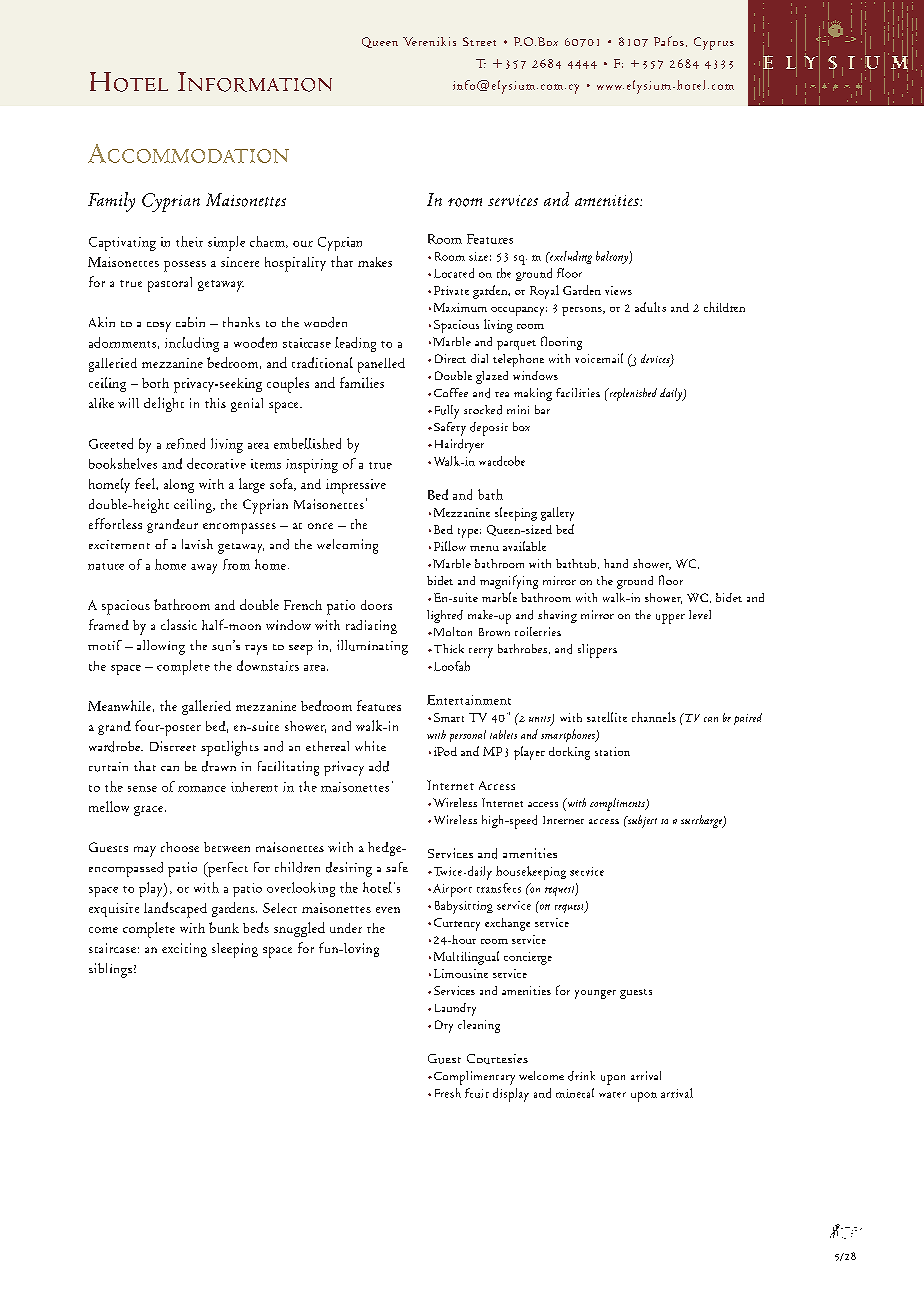 This screenshot has width=924, height=1308. What do you see at coordinates (372, 647) in the screenshot?
I see `illuminating` at bounding box center [372, 647].
